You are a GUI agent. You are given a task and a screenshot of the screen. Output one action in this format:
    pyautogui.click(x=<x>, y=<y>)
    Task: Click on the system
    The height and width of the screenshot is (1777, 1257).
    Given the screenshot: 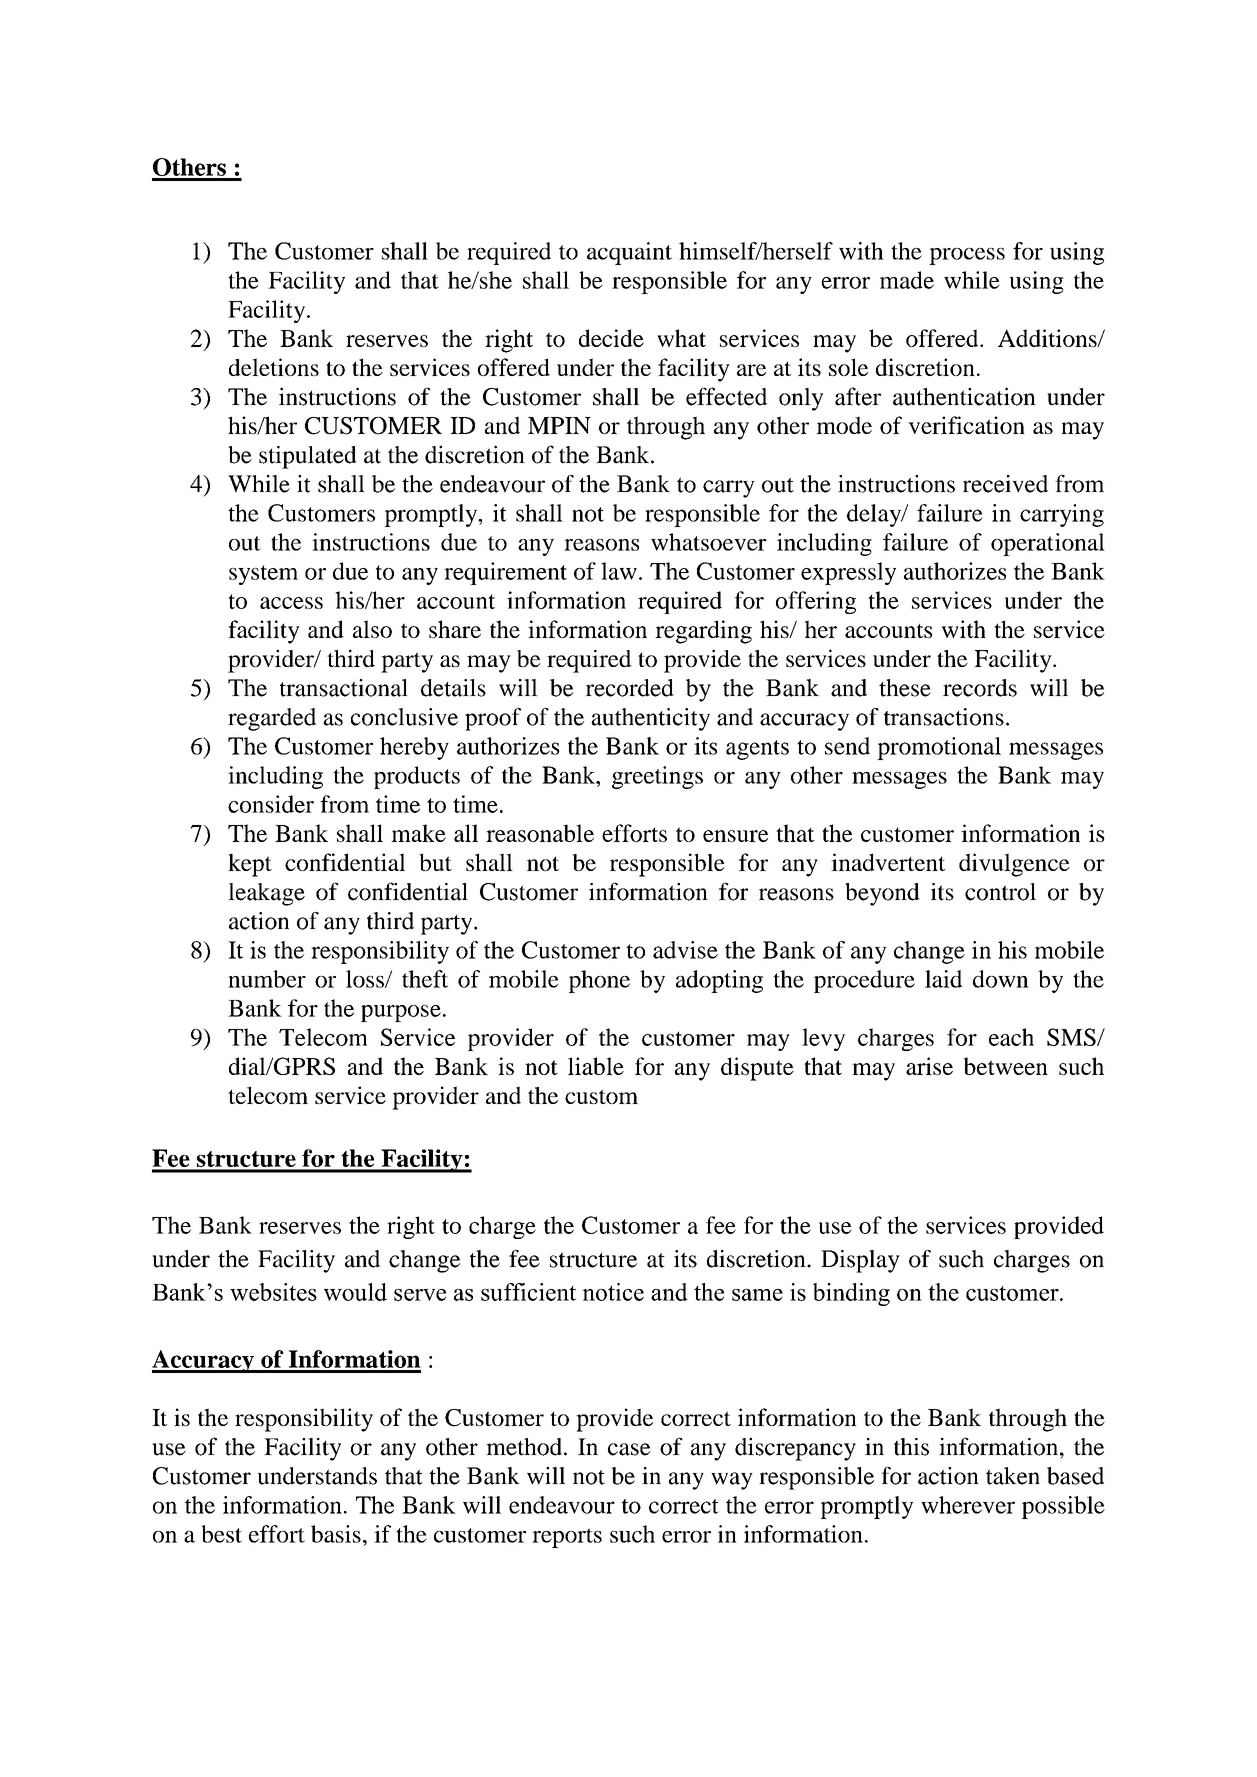 What is the action you would take?
    pyautogui.click(x=263, y=575)
